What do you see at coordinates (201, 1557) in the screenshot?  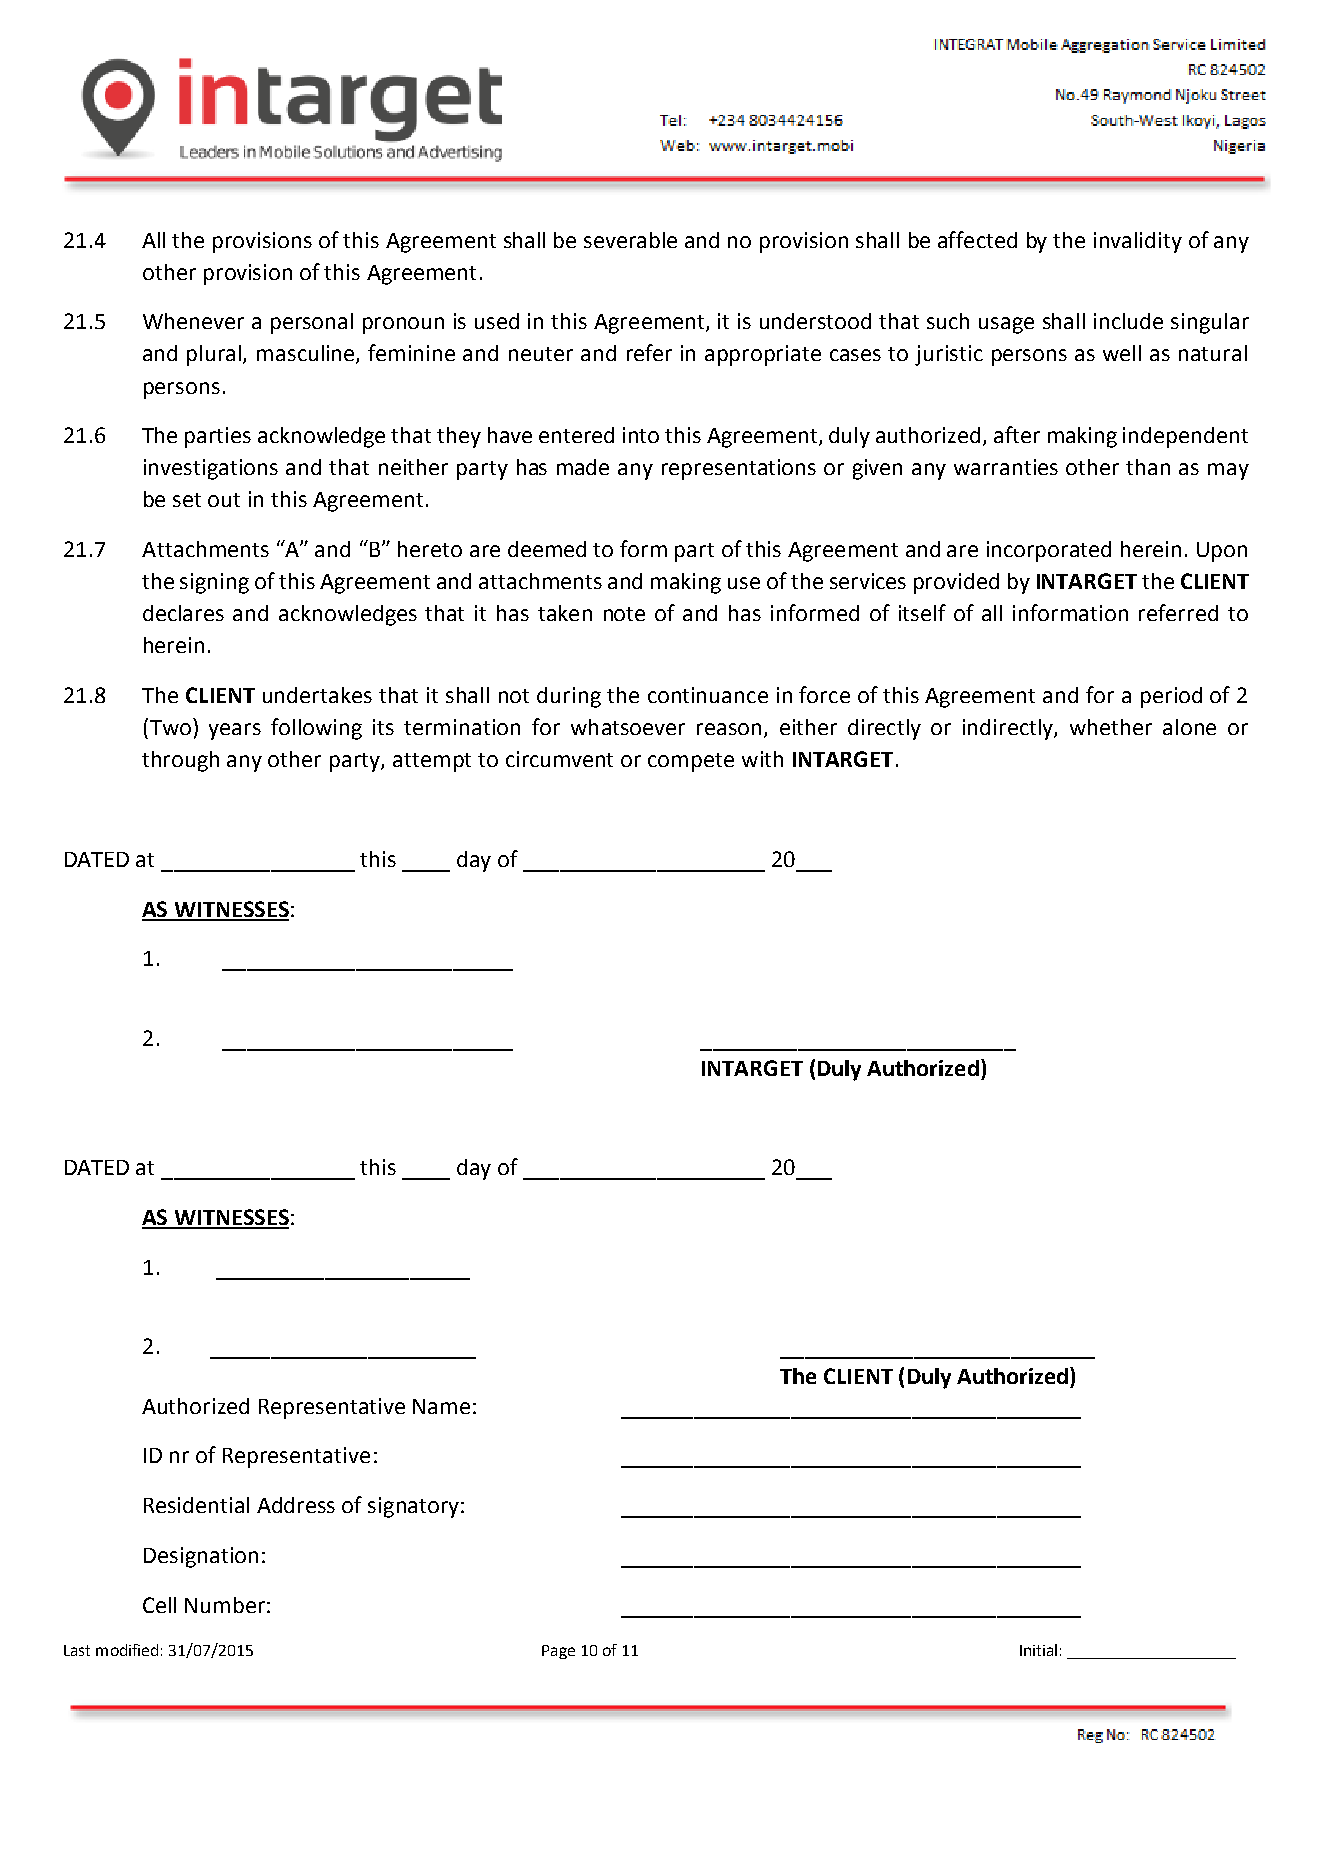 I see `Designation` at bounding box center [201, 1557].
